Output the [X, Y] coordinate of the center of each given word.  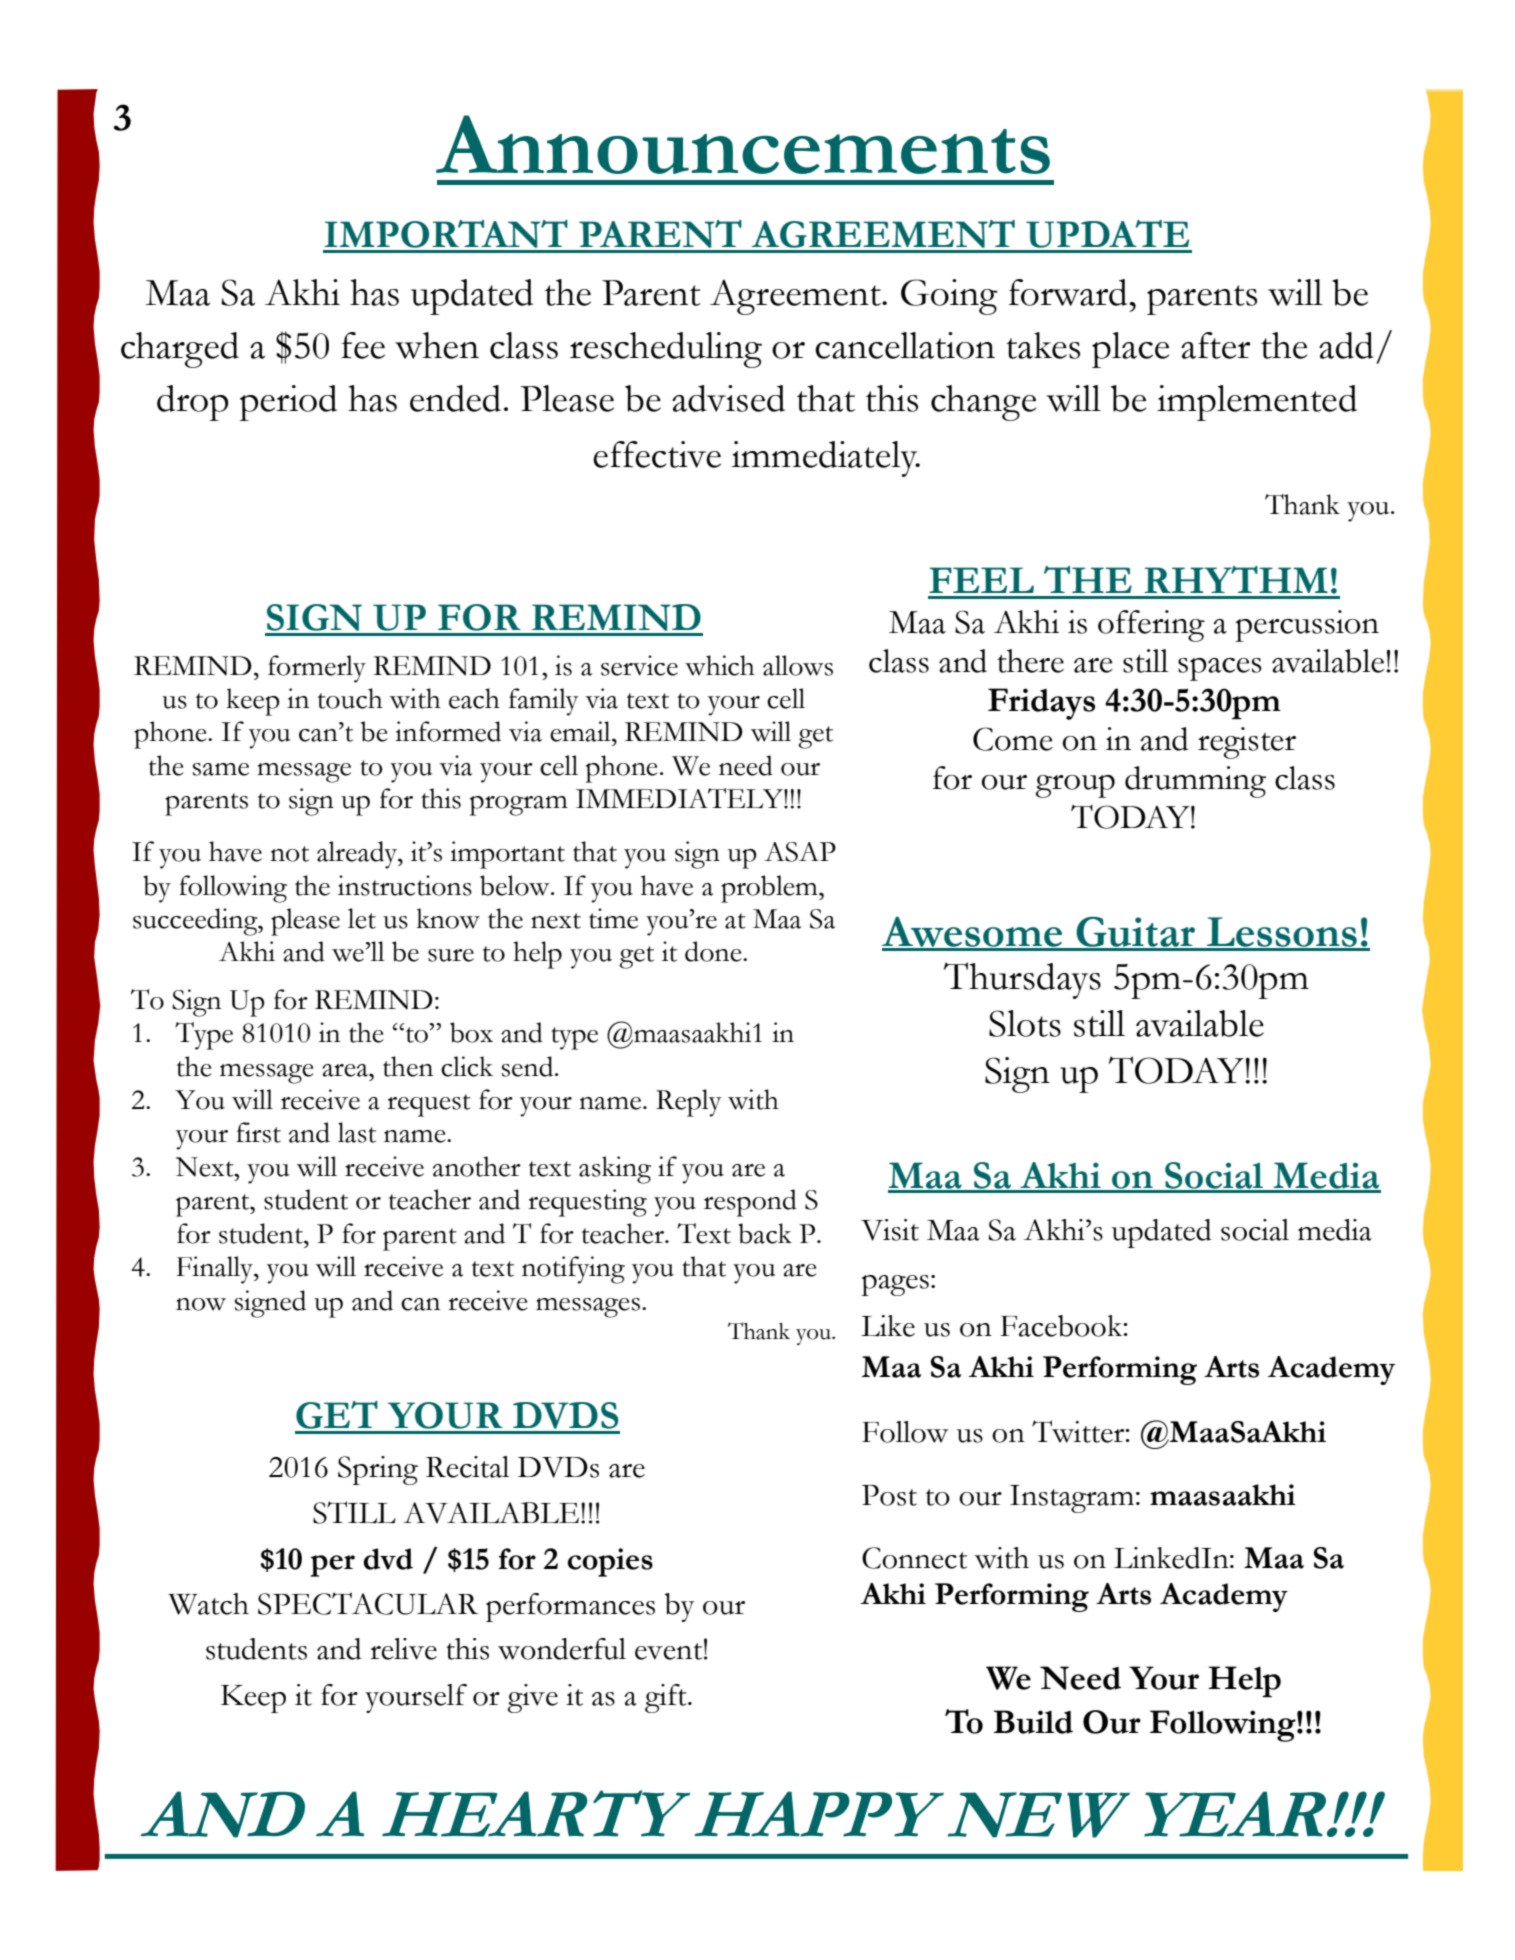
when [437, 345]
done [714, 951]
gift [667, 1698]
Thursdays [1022, 980]
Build [1033, 1722]
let [362, 918]
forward [1069, 292]
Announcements [743, 144]
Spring [378, 1470]
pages [895, 1285]
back [765, 1233]
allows [798, 665]
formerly [317, 669]
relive [403, 1649]
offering [1151, 626]
